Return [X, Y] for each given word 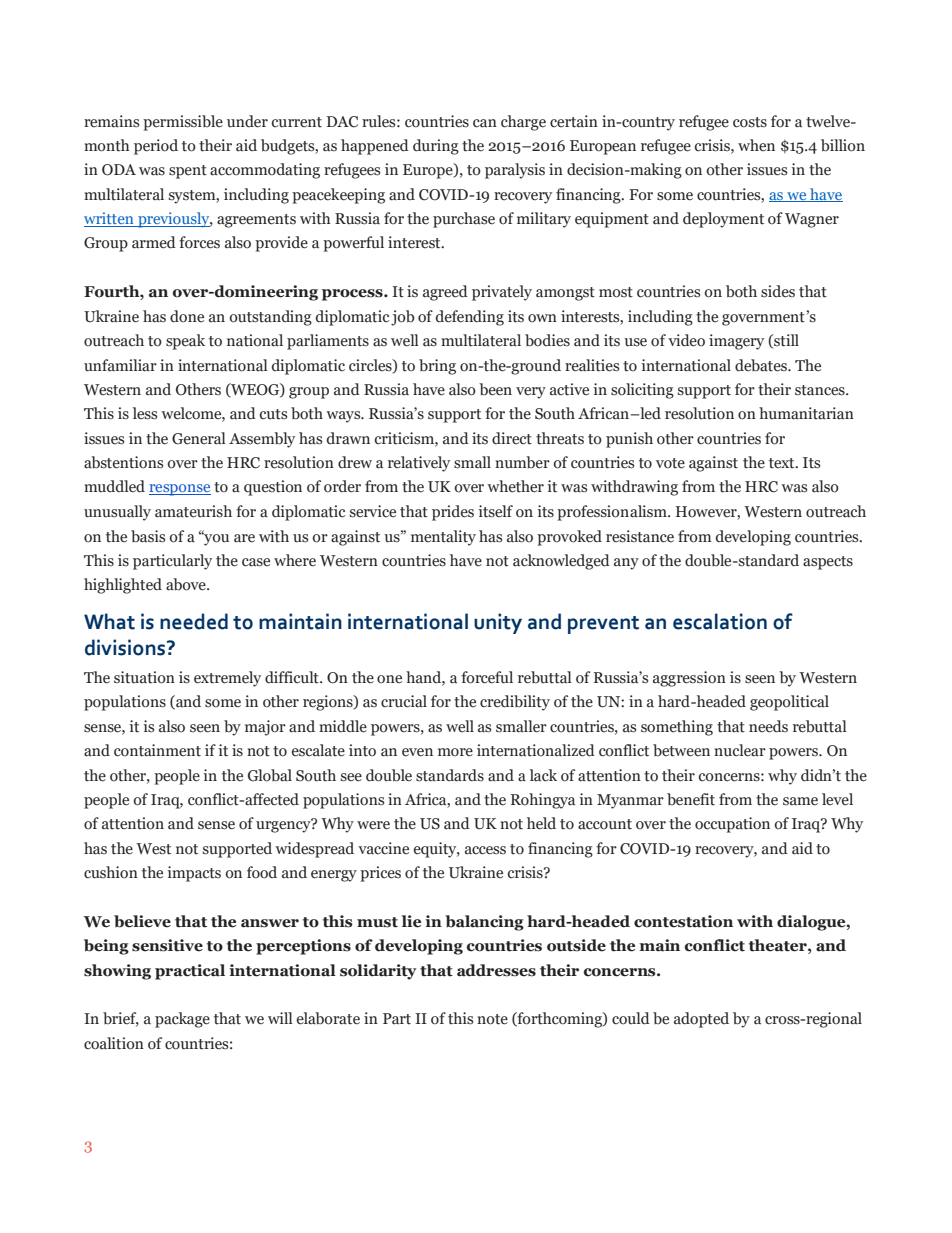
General [199, 438]
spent [188, 172]
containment [157, 750]
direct [512, 438]
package [182, 1020]
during [436, 147]
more [455, 752]
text [783, 463]
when [756, 145]
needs [768, 726]
